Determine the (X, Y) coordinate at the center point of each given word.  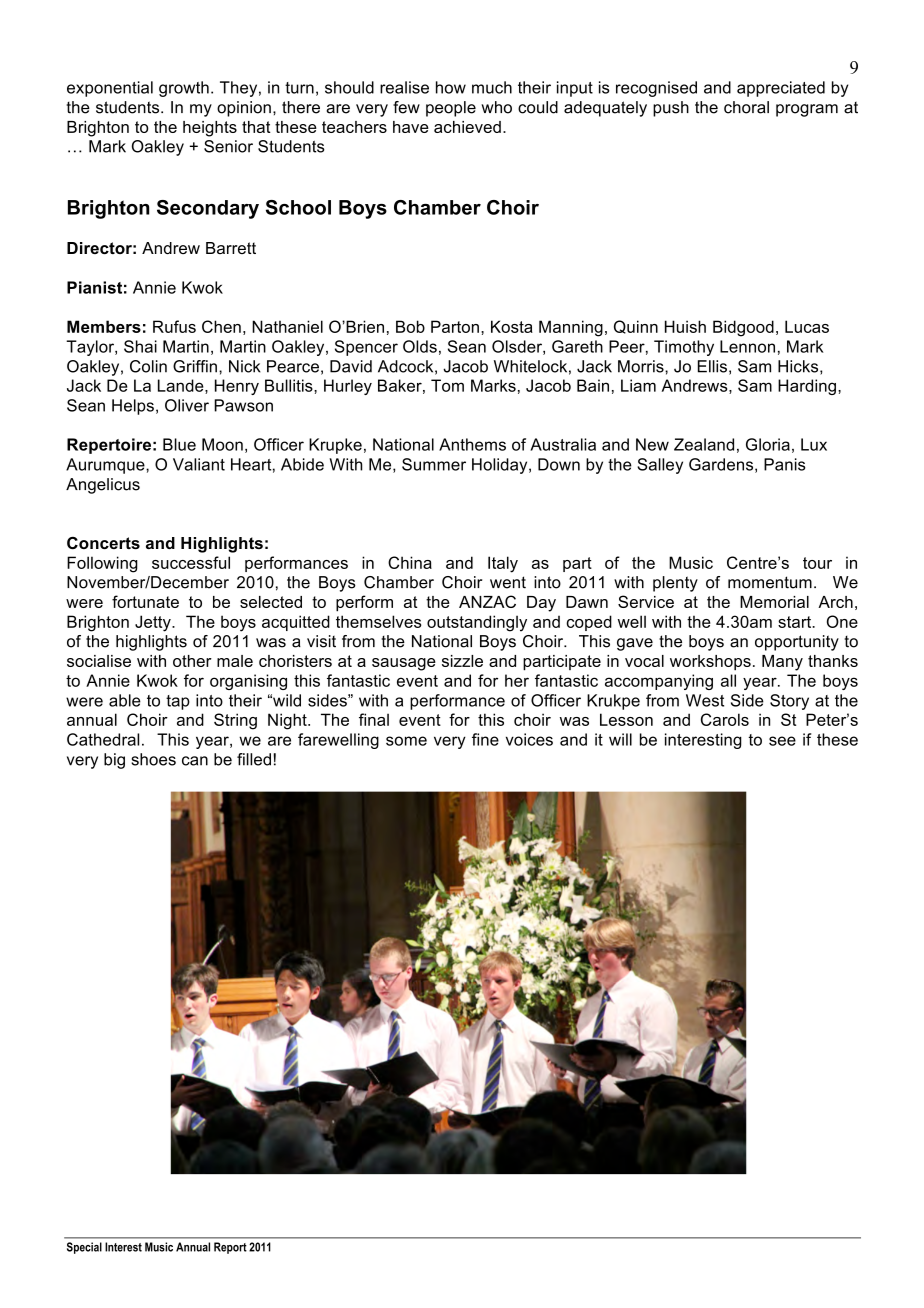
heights (210, 129)
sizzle (462, 661)
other (192, 661)
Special (84, 1248)
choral (746, 107)
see (782, 741)
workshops (710, 663)
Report (230, 1248)
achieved (467, 127)
